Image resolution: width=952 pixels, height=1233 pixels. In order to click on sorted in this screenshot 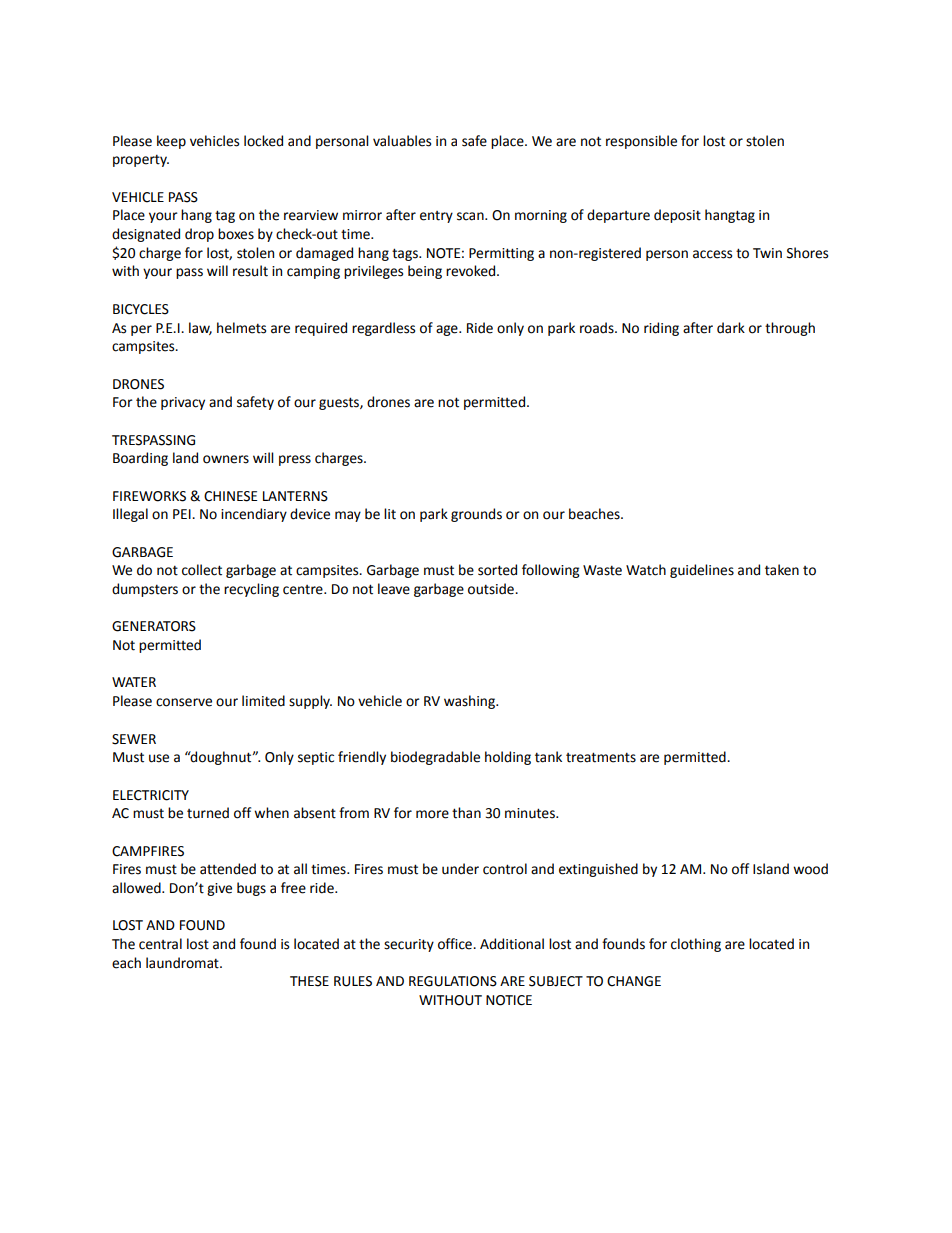, I will do `click(497, 570)`.
